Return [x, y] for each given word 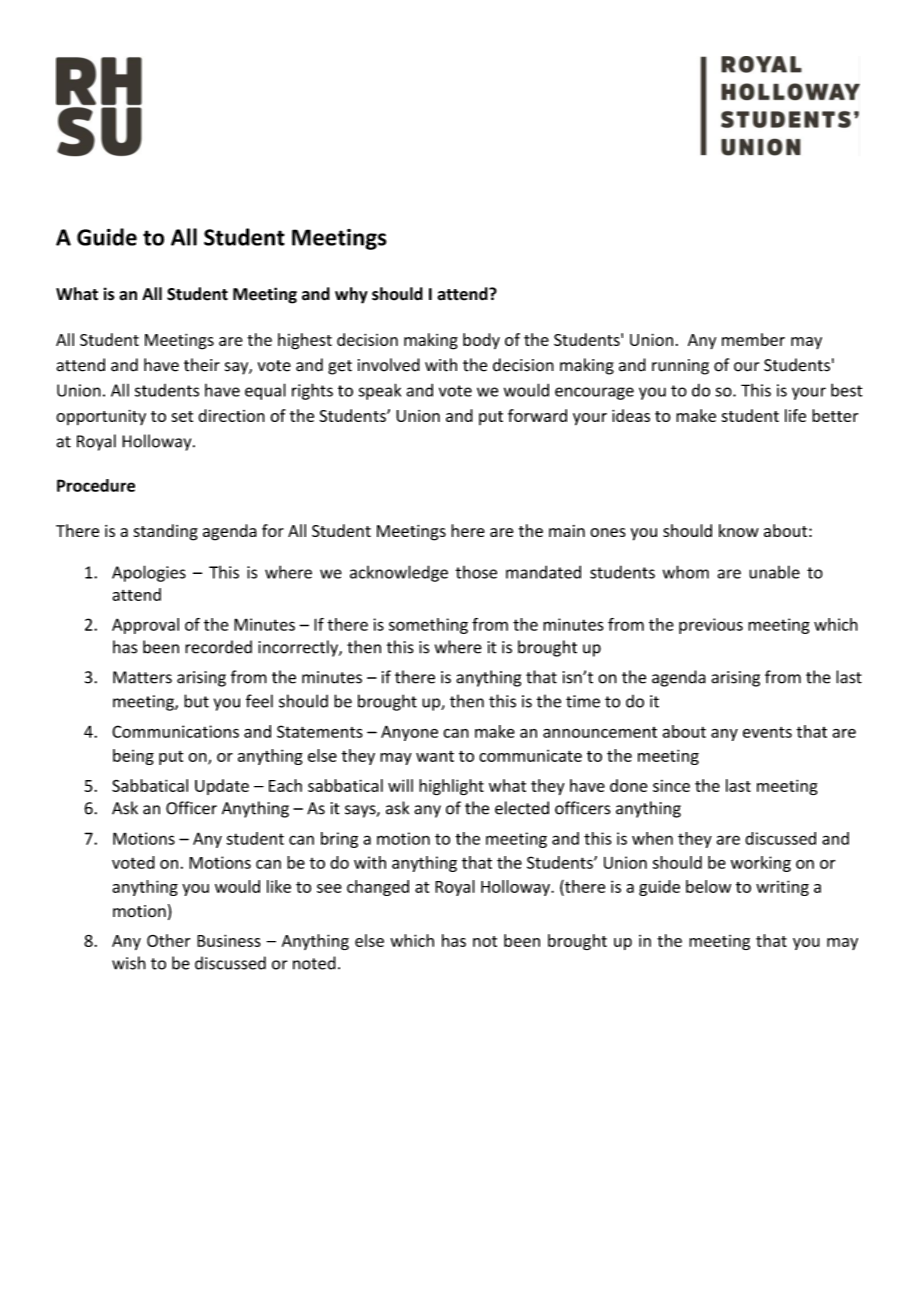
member [753, 339]
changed [378, 888]
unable [774, 572]
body [481, 341]
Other [168, 940]
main [567, 531]
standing [166, 532]
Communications [175, 731]
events [767, 732]
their [202, 365]
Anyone [409, 733]
